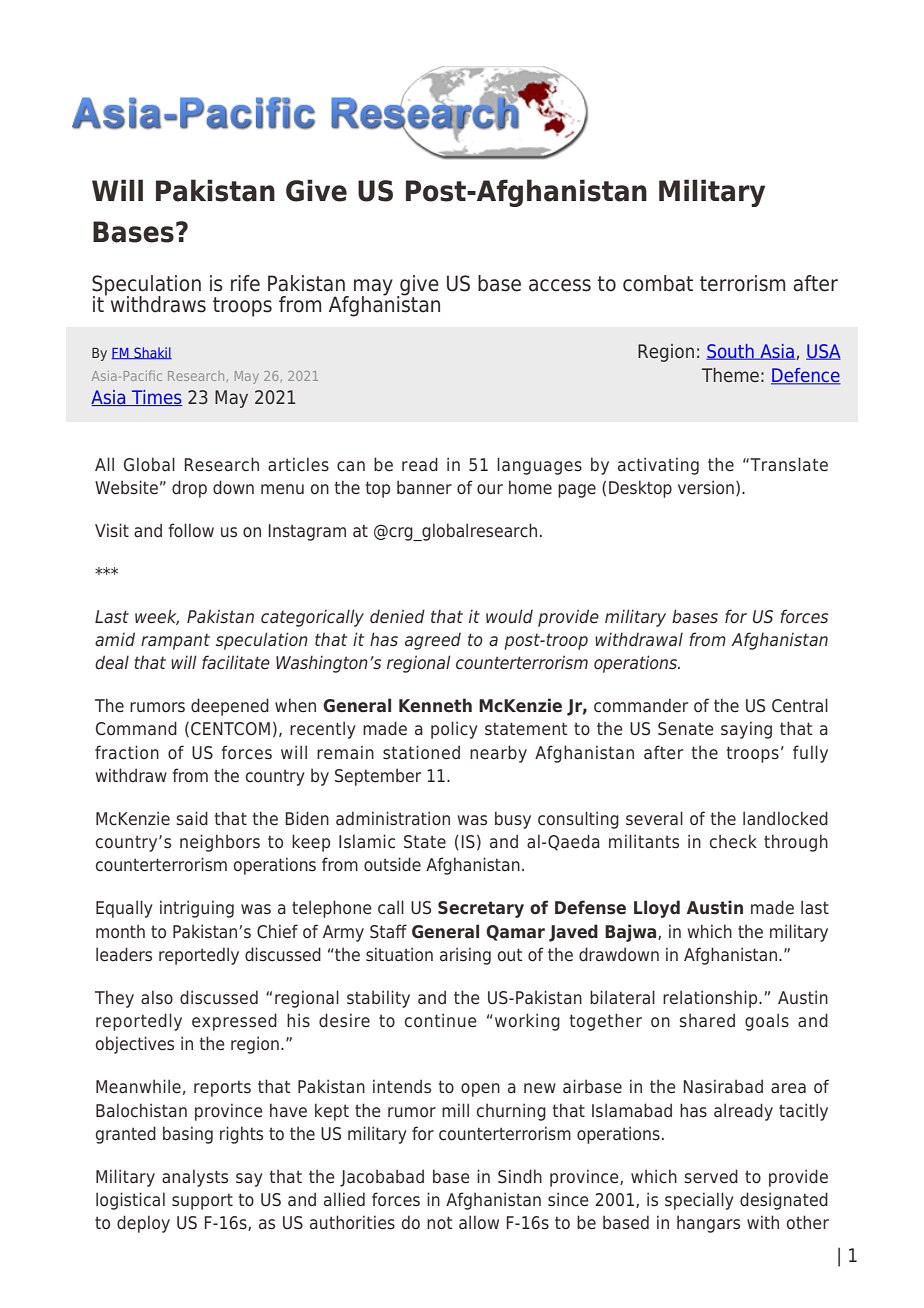 The width and height of the screenshot is (924, 1308). I want to click on also, so click(157, 997).
